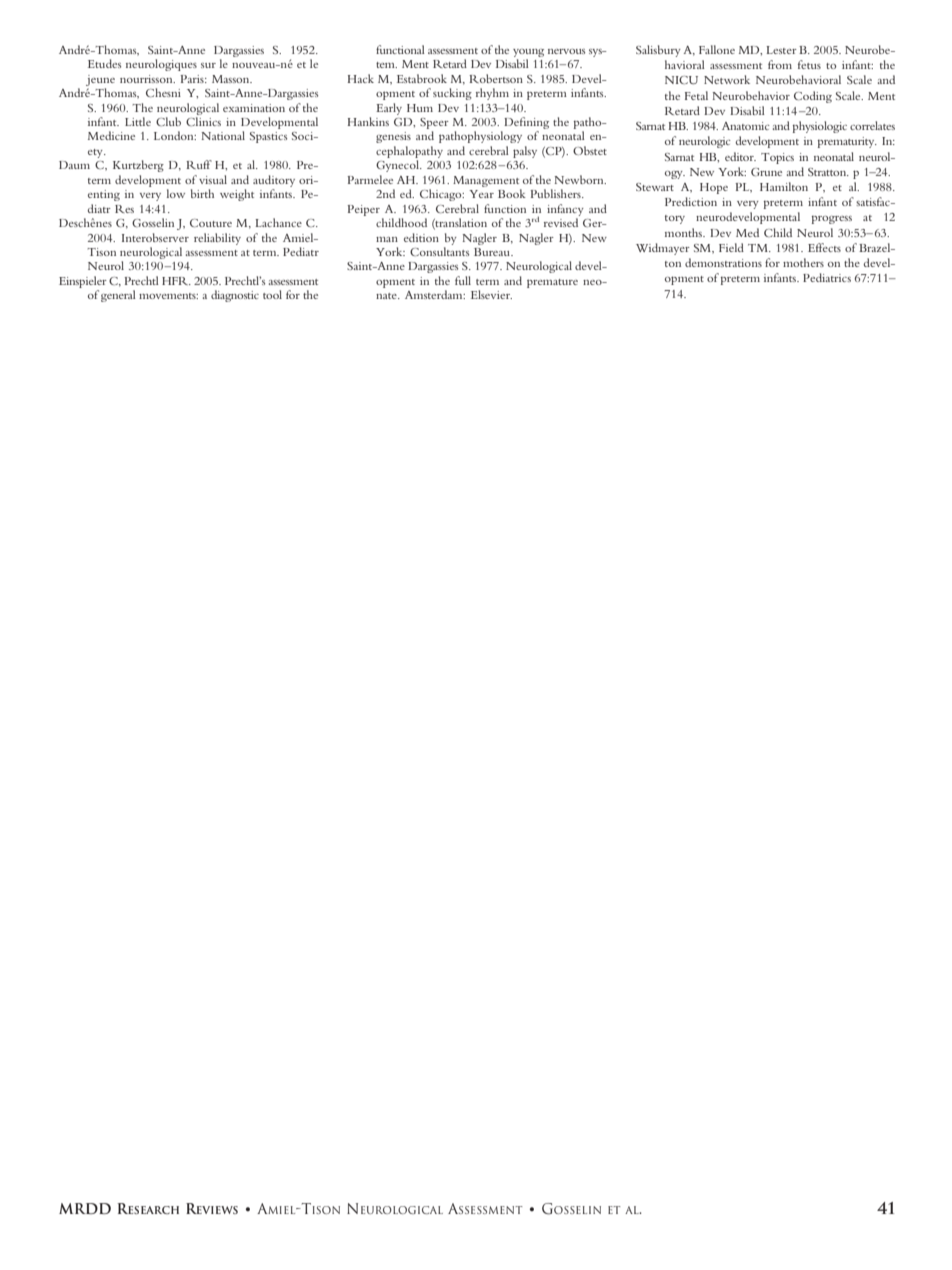  I want to click on visual, so click(213, 179).
